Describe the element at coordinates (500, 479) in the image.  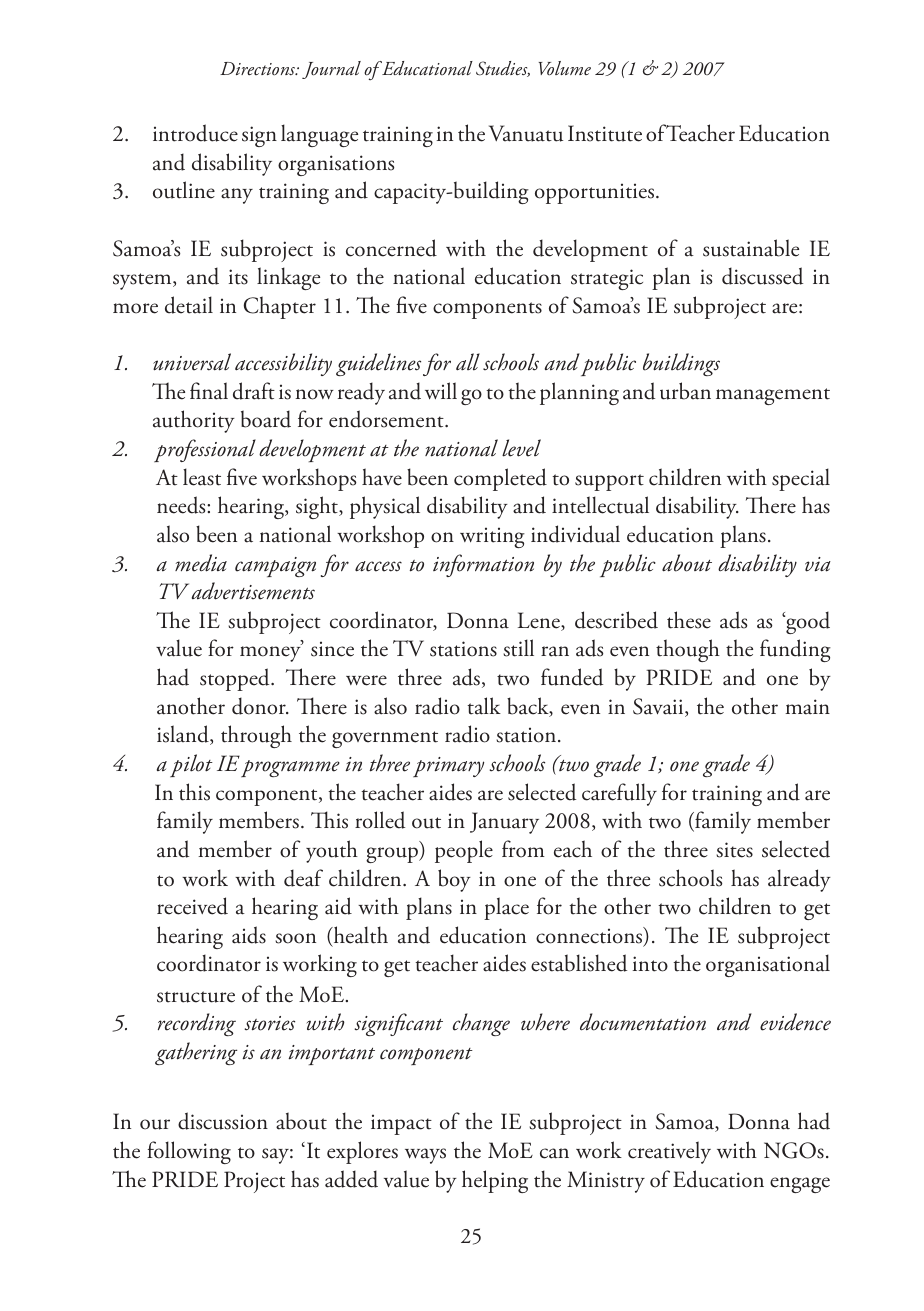
I see `completed` at that location.
